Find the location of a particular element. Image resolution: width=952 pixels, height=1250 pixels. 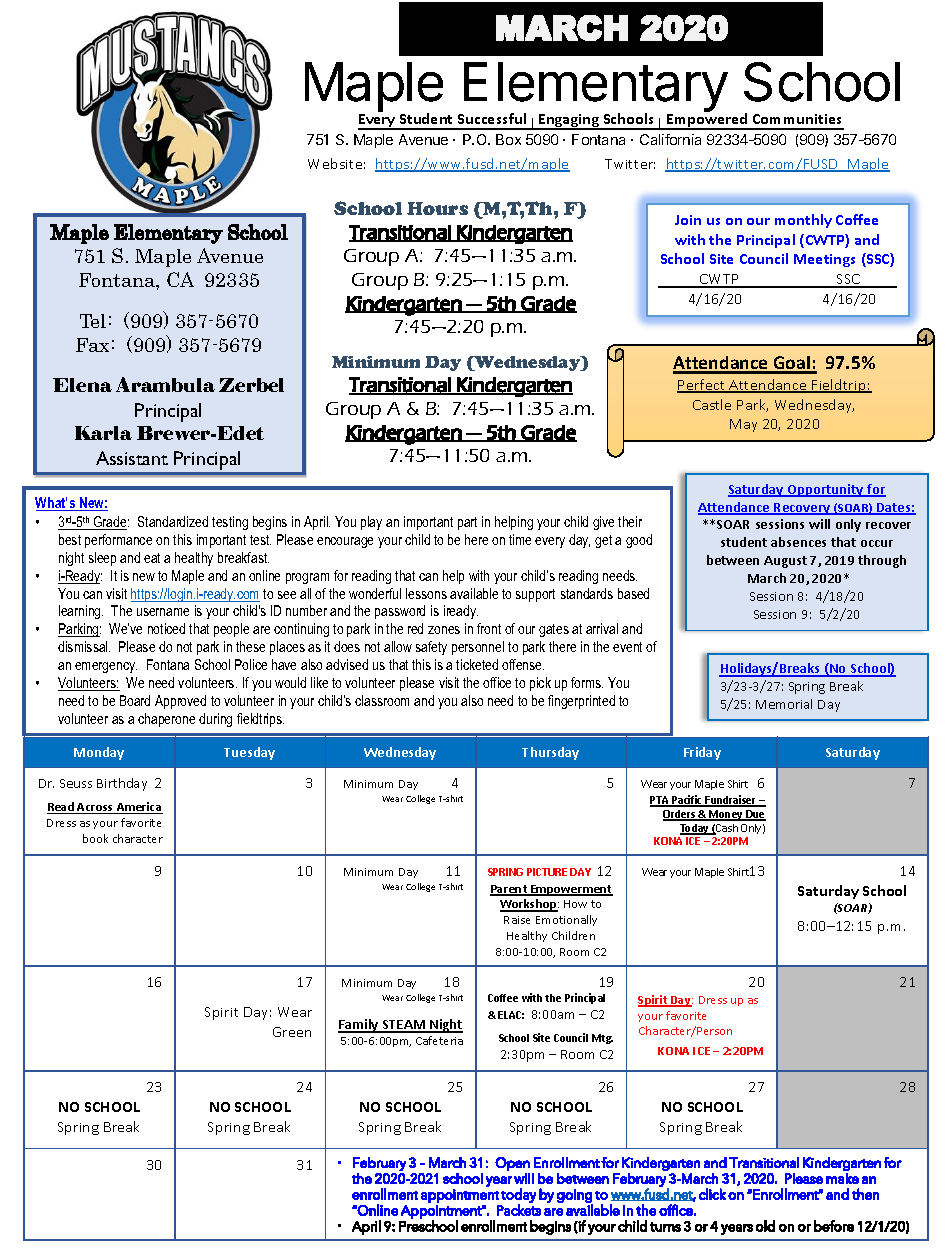

part is located at coordinates (467, 523).
